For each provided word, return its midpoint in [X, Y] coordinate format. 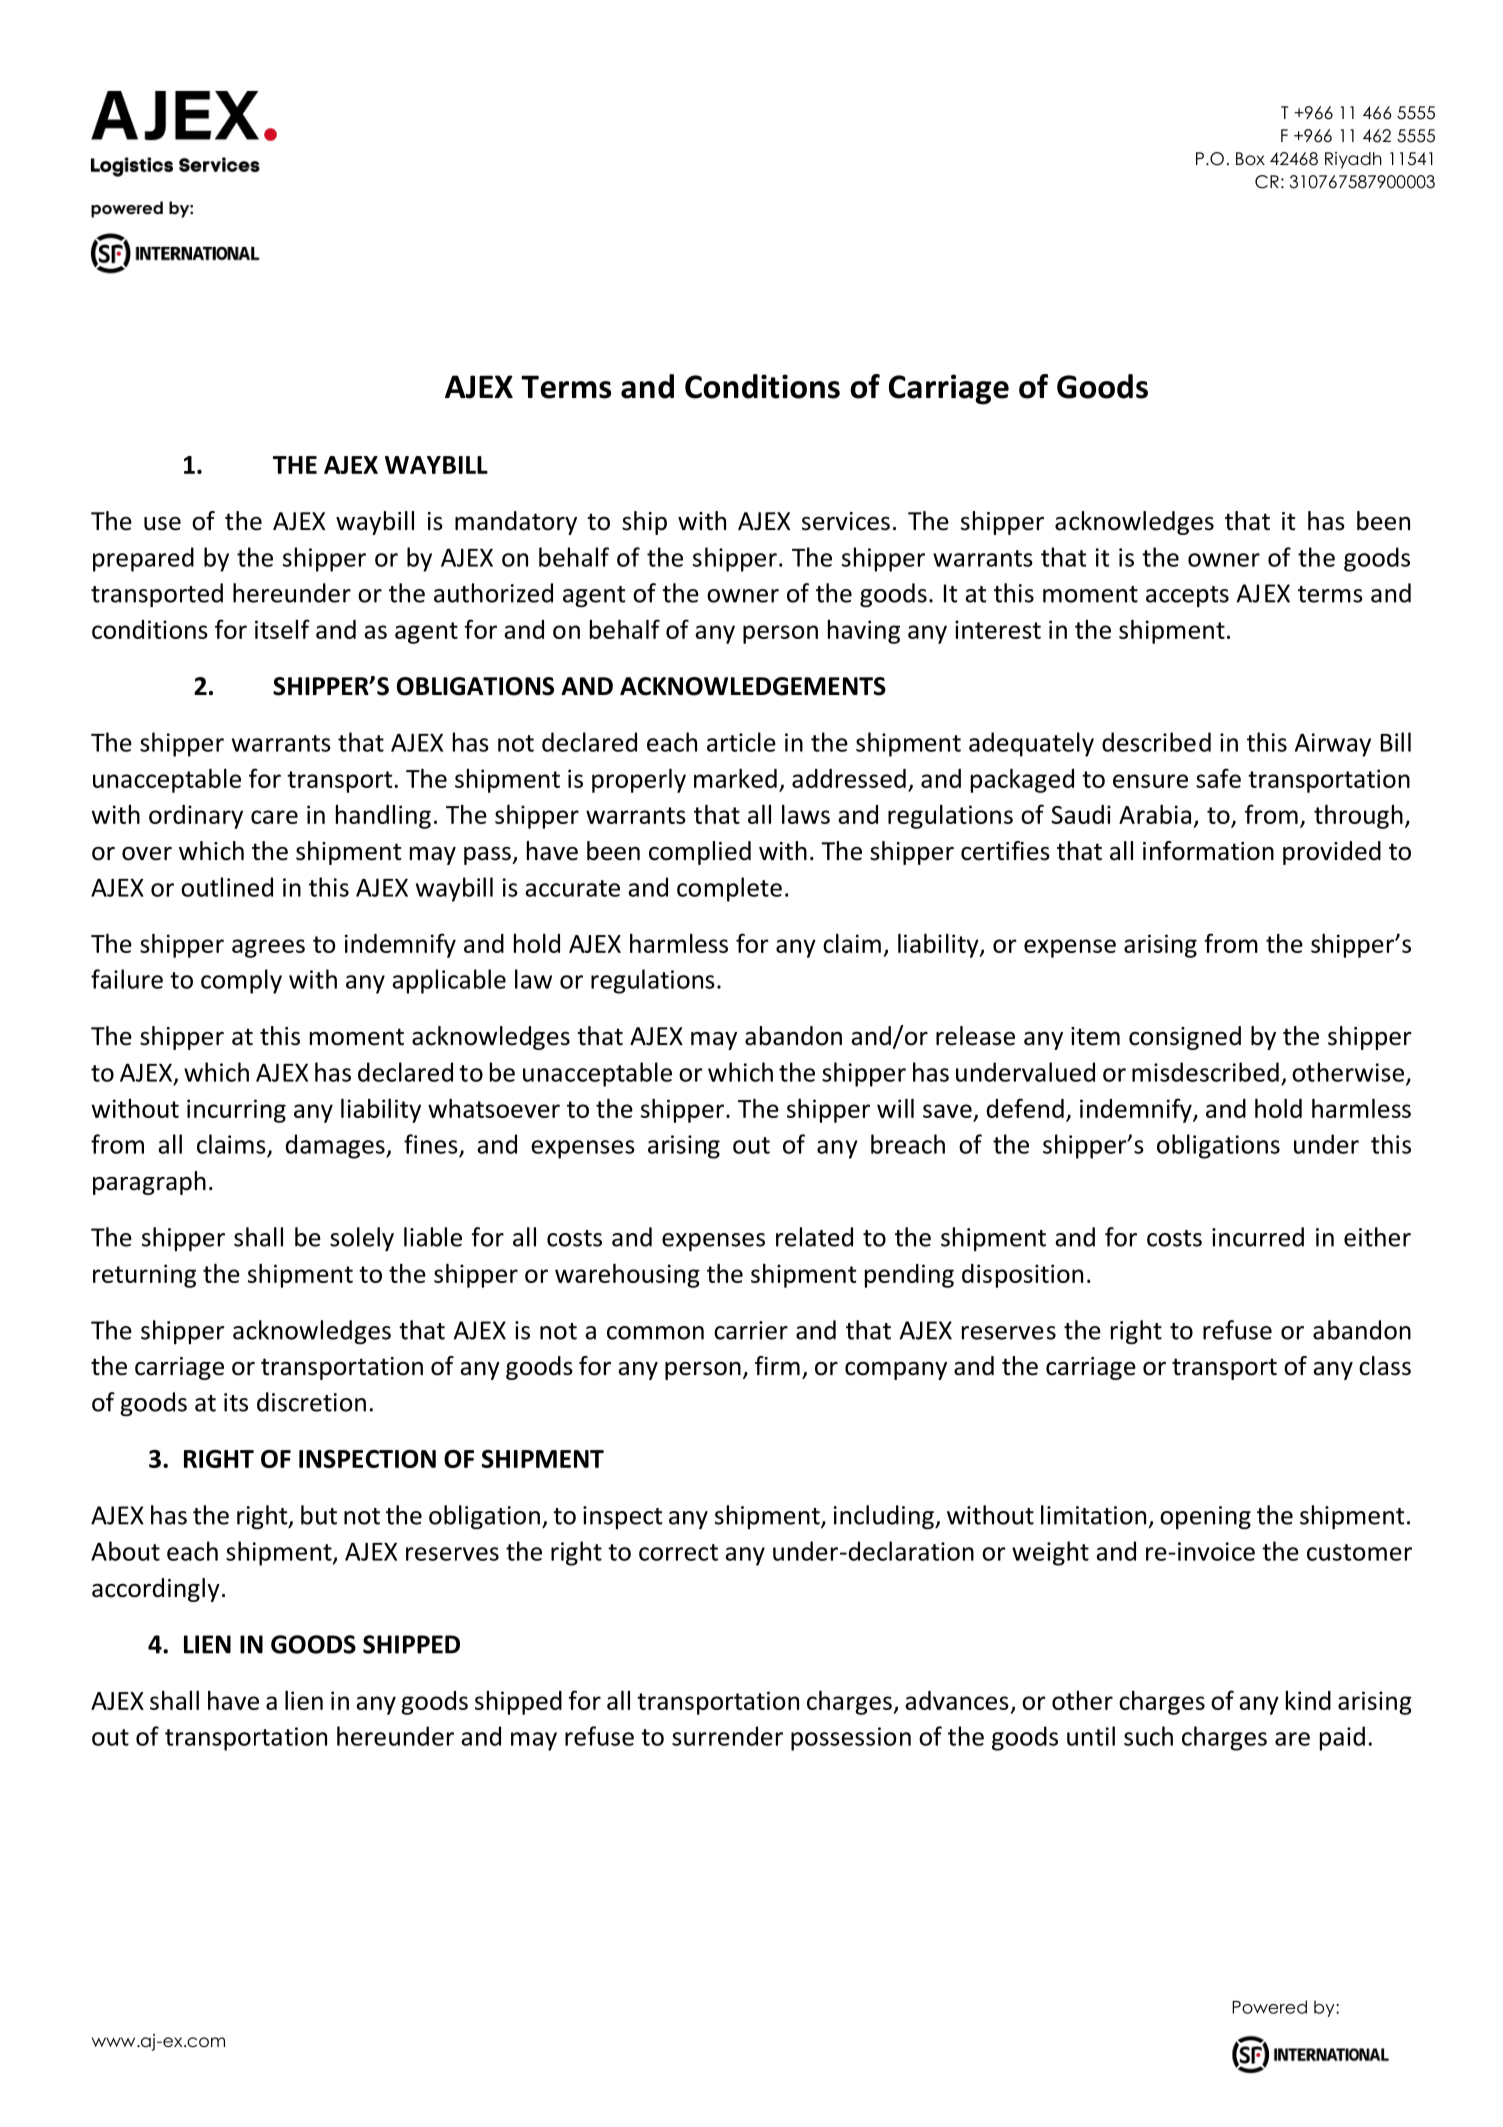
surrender [727, 1736]
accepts [1187, 596]
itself [282, 629]
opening [1205, 1518]
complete [729, 889]
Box [1250, 159]
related [814, 1237]
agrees [268, 948]
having [864, 632]
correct [678, 1552]
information [1208, 851]
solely [362, 1239]
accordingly [156, 1590]
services [846, 521]
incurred [1258, 1237]
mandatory [516, 523]
